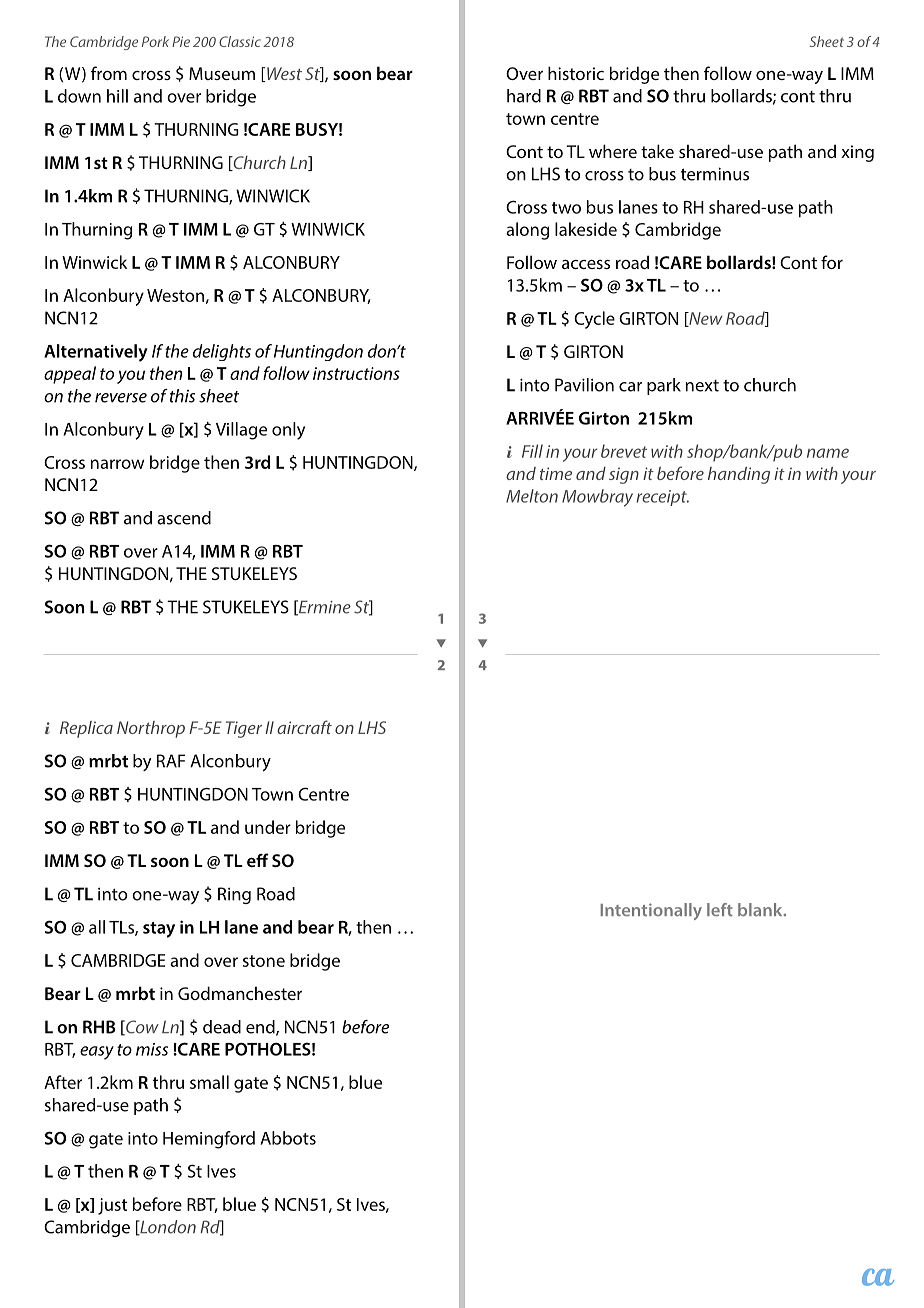 The width and height of the page is (924, 1308). Describe the element at coordinates (112, 1206) in the page. I see `just` at that location.
